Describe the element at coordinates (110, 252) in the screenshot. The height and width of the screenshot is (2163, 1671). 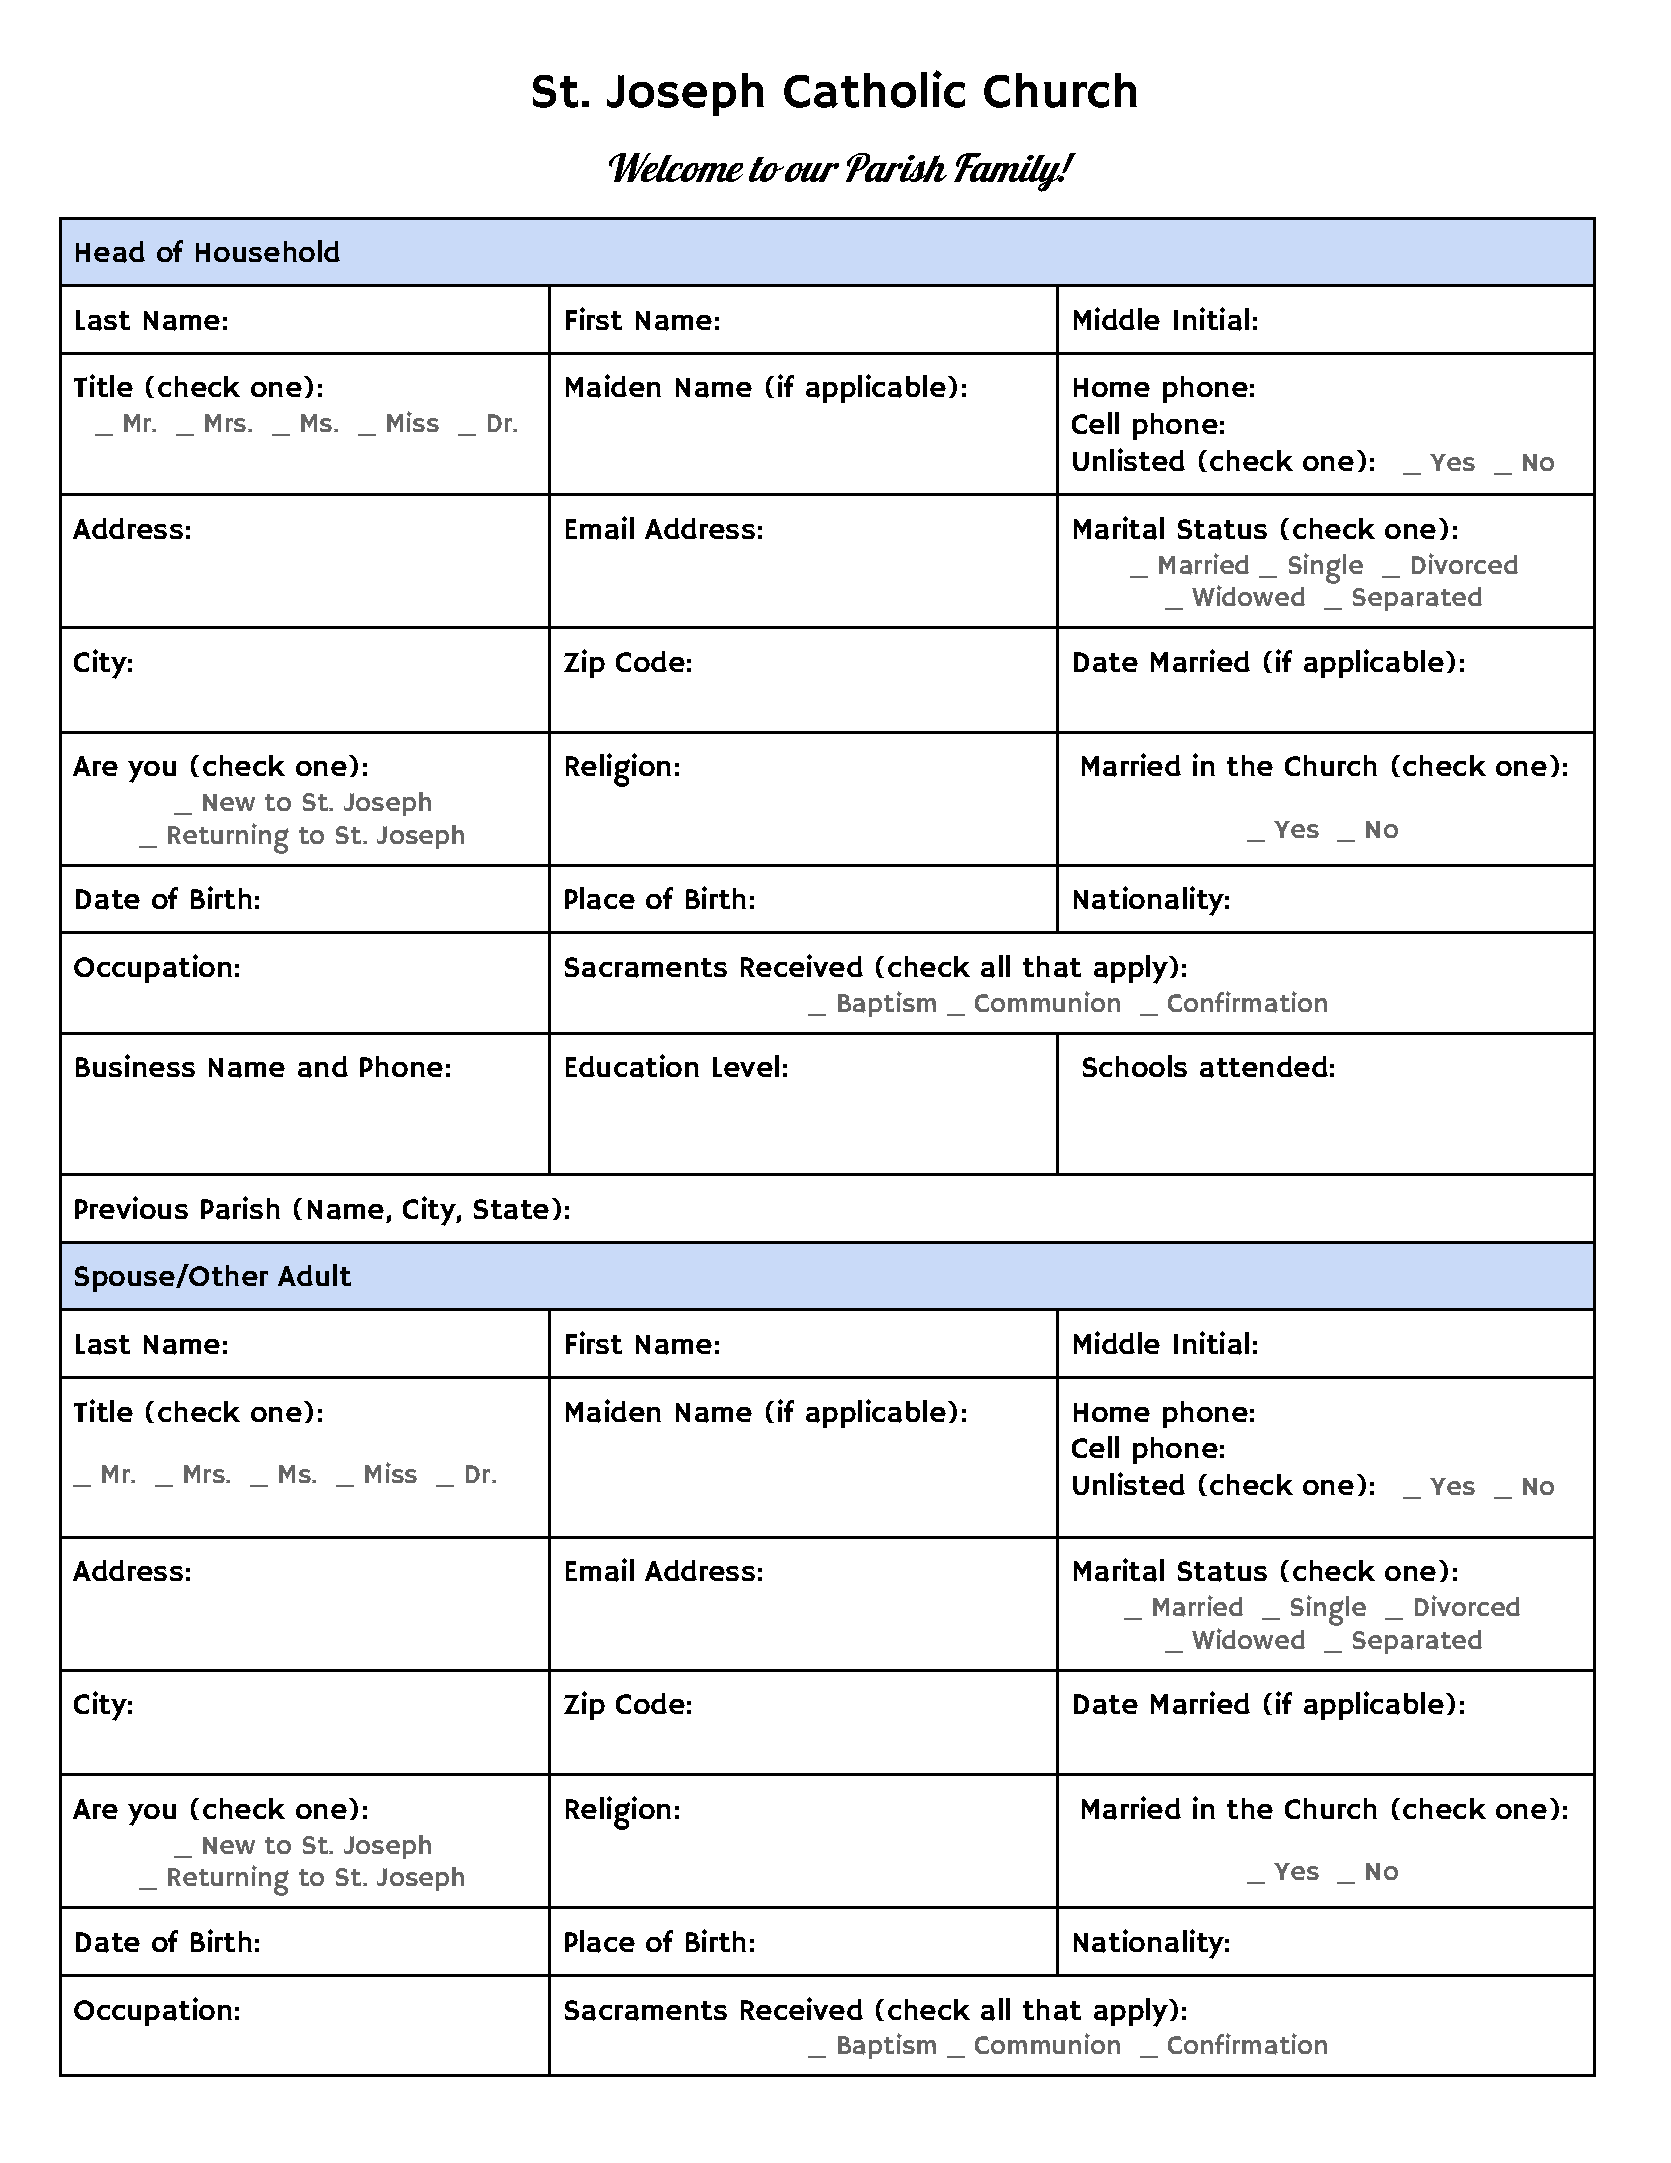
I see `Head` at that location.
